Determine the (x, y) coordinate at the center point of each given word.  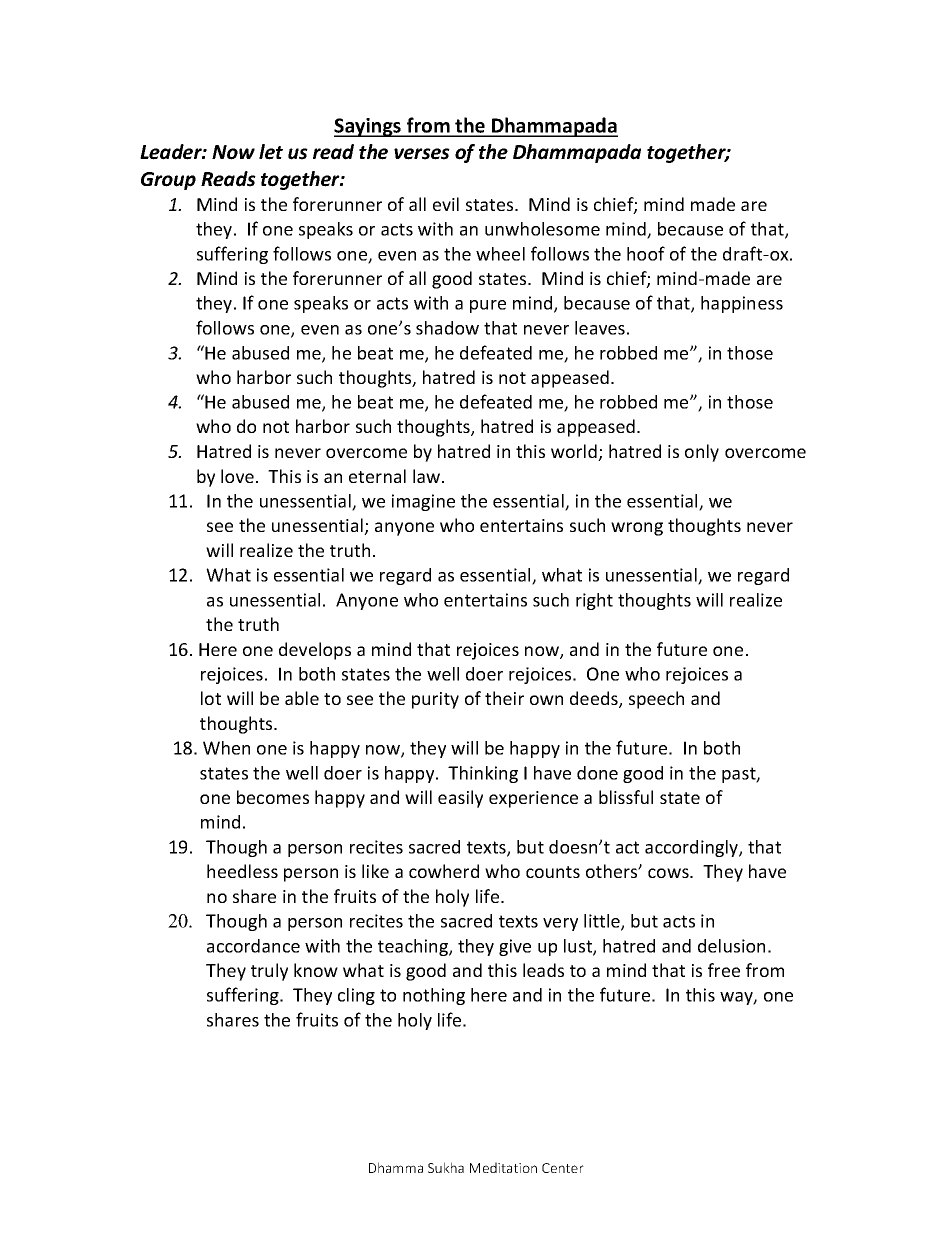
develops (315, 651)
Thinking (483, 774)
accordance (253, 946)
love (237, 476)
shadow (447, 328)
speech (656, 700)
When (226, 748)
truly (269, 972)
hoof (646, 253)
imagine (423, 502)
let (271, 152)
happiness (742, 304)
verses (422, 154)
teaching (414, 947)
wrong (637, 529)
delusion (731, 946)
